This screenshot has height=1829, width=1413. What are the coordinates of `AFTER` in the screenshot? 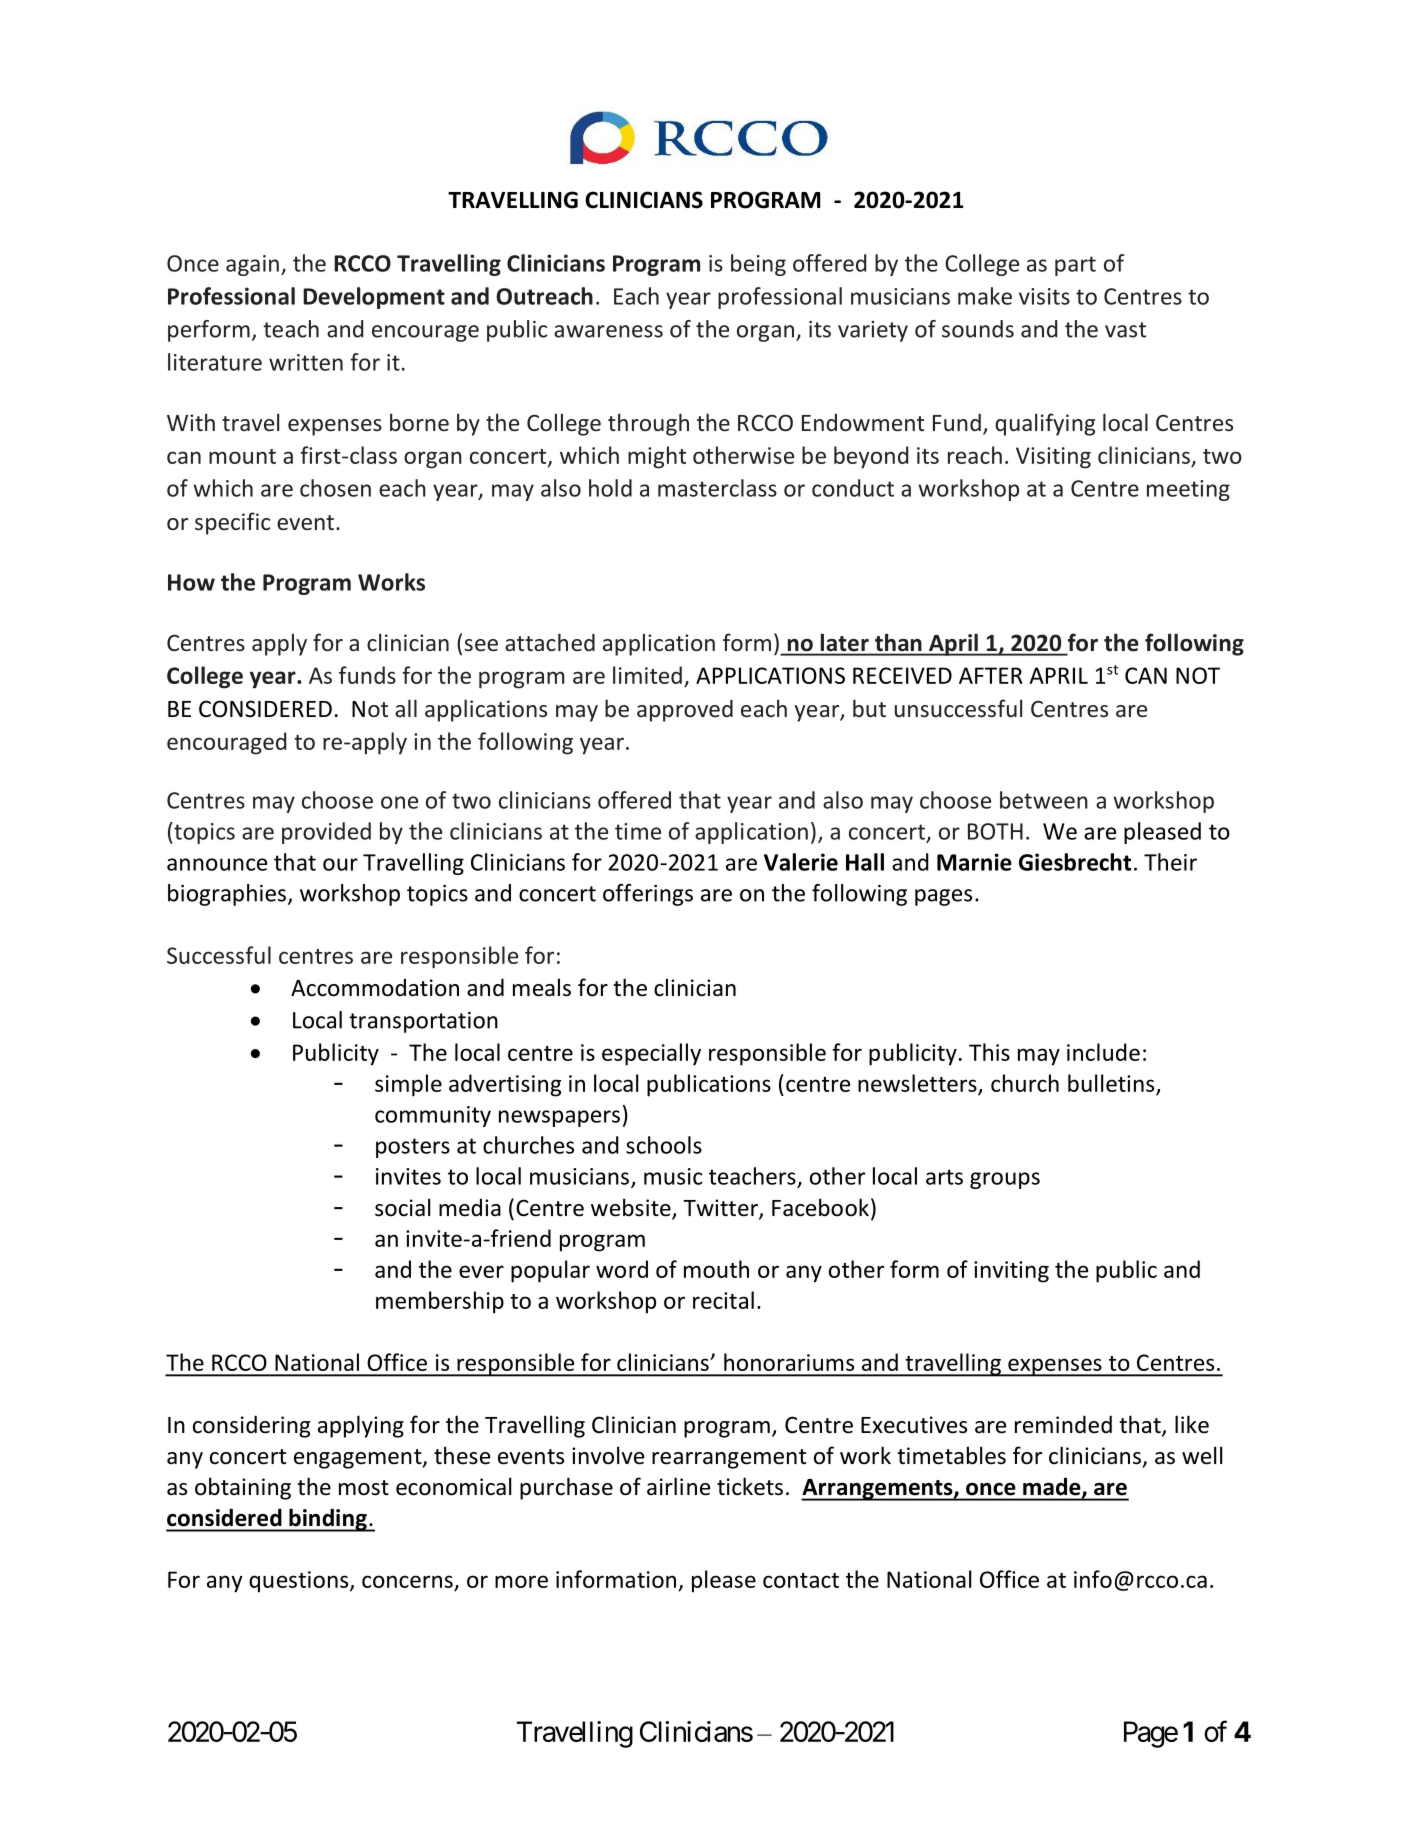 It's located at (991, 675).
